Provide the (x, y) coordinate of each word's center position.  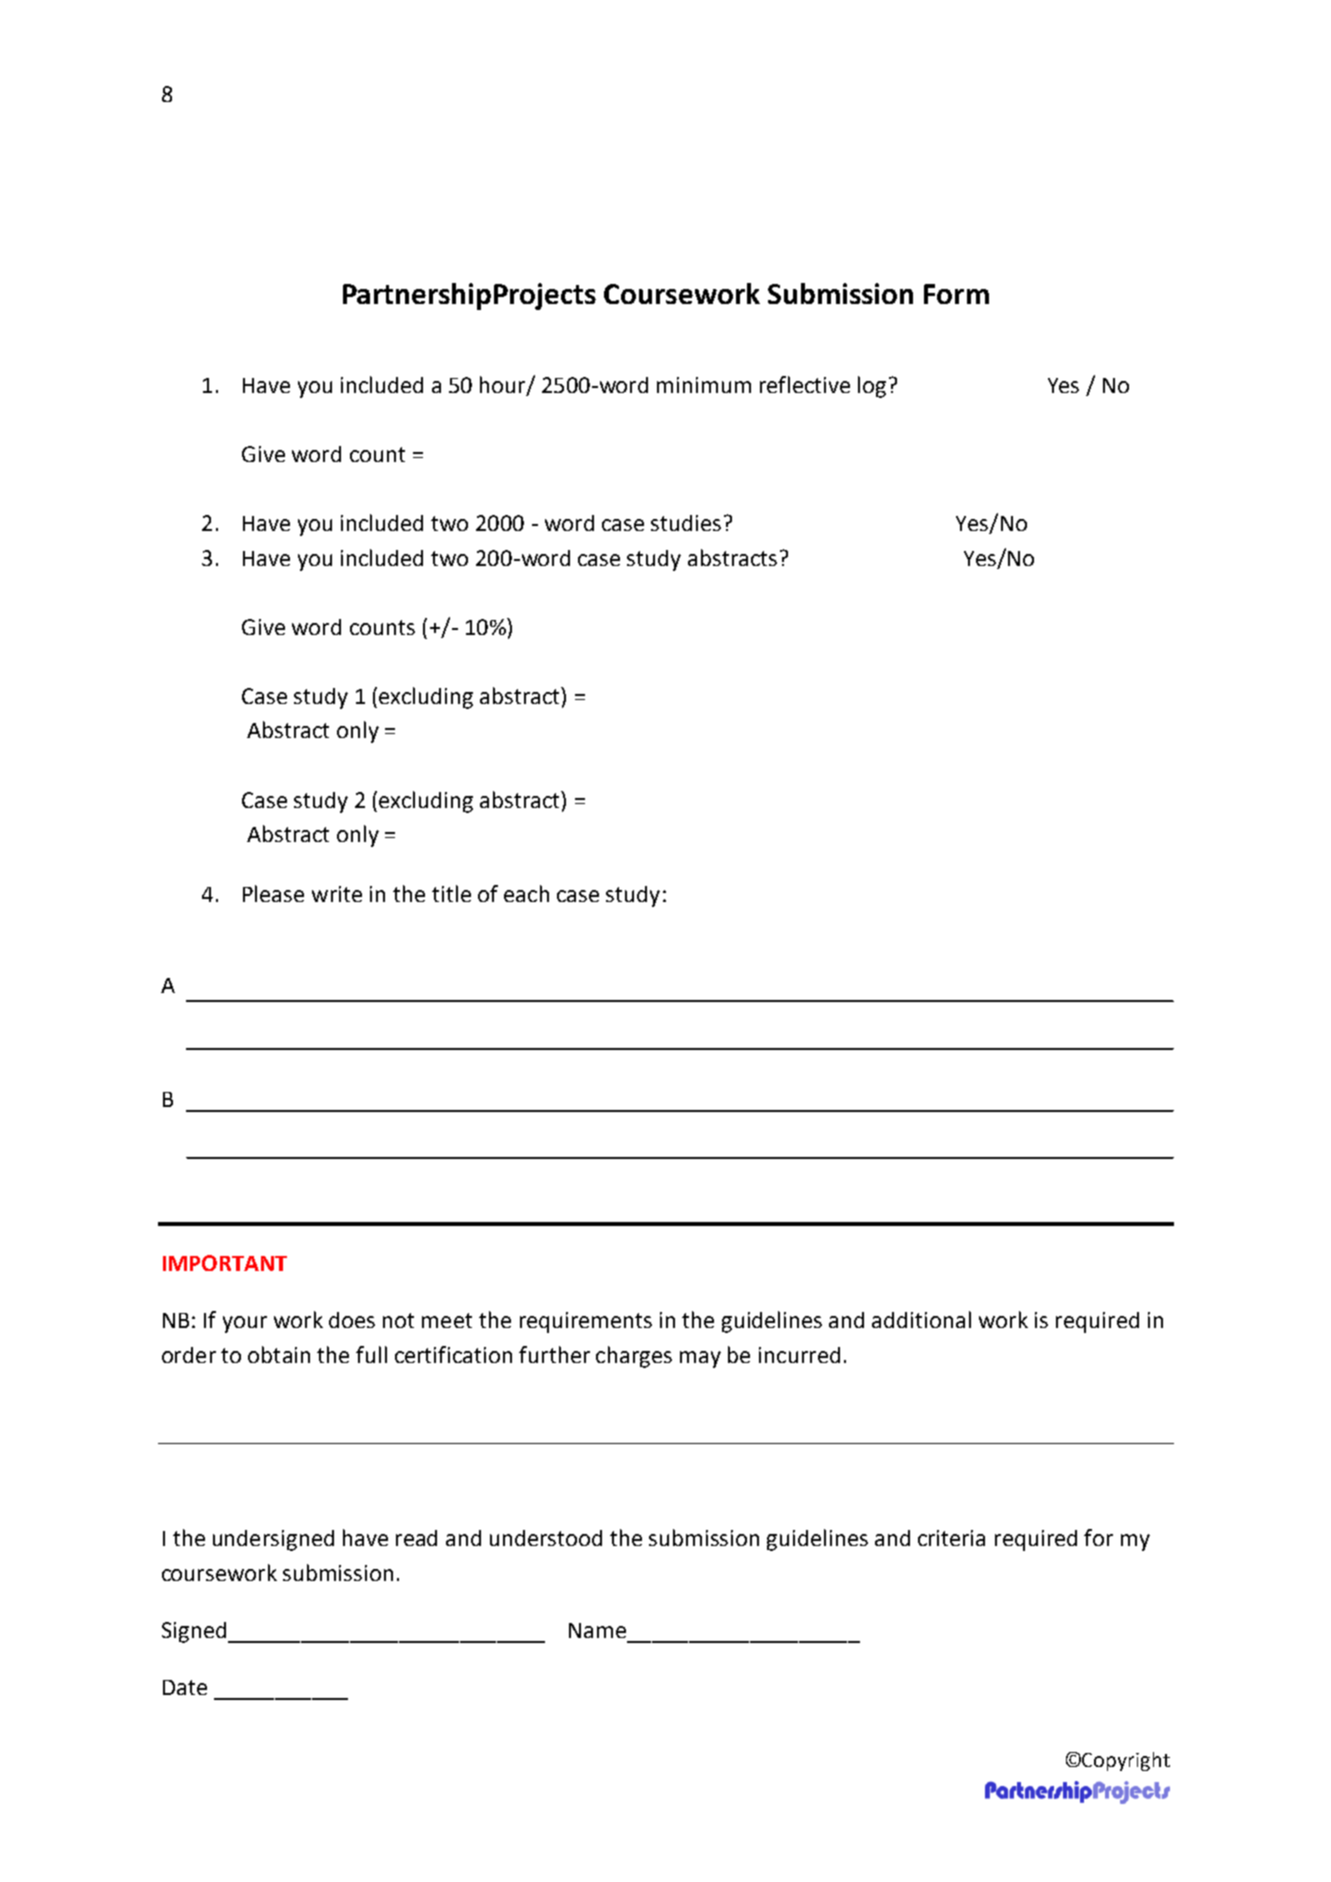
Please (273, 893)
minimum (704, 385)
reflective (805, 384)
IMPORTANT (225, 1263)
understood (546, 1538)
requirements (586, 1322)
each (526, 893)
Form (956, 294)
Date (185, 1687)
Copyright (1126, 1761)
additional (921, 1319)
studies (686, 523)
